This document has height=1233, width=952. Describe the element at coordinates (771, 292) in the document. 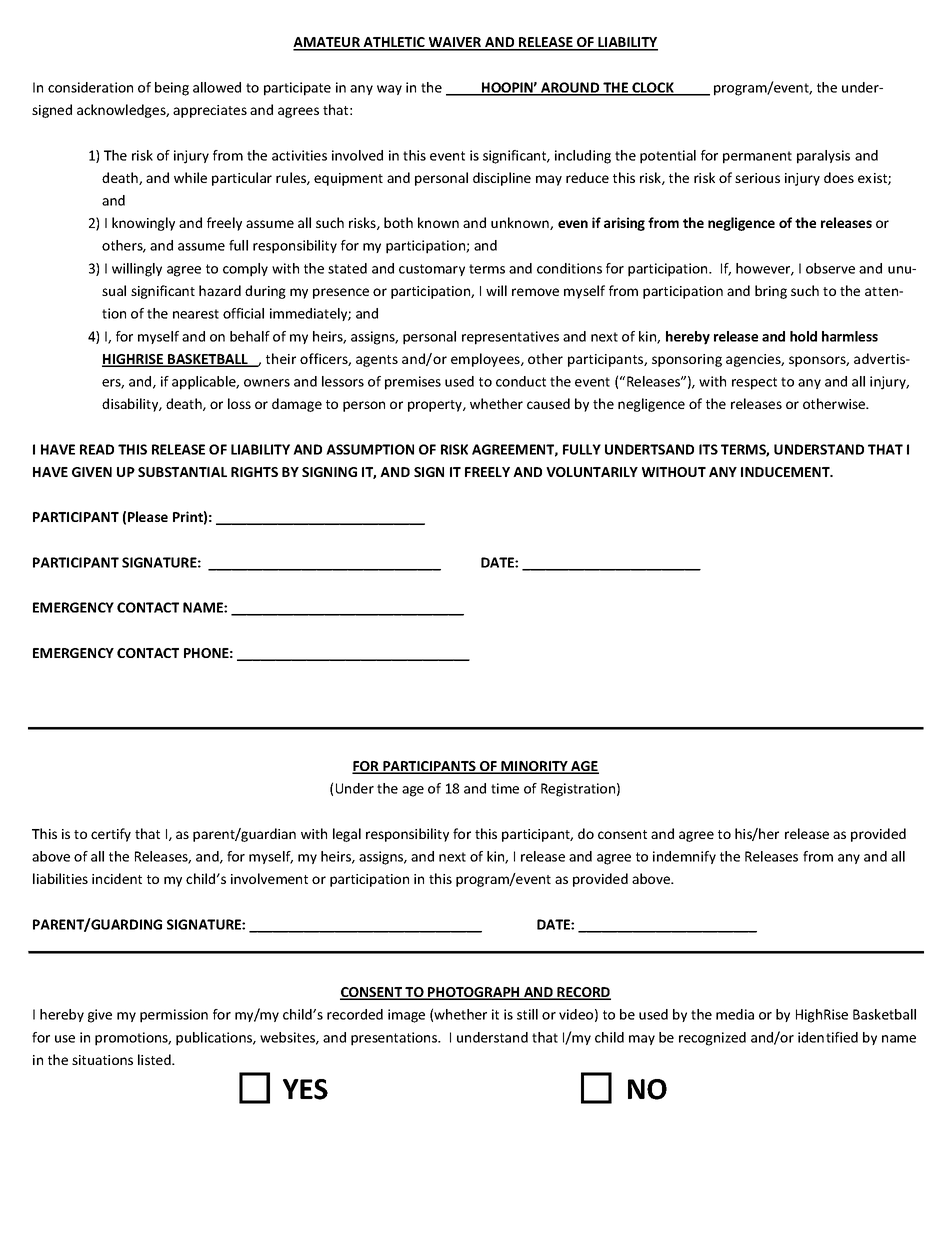

I see `bring` at that location.
